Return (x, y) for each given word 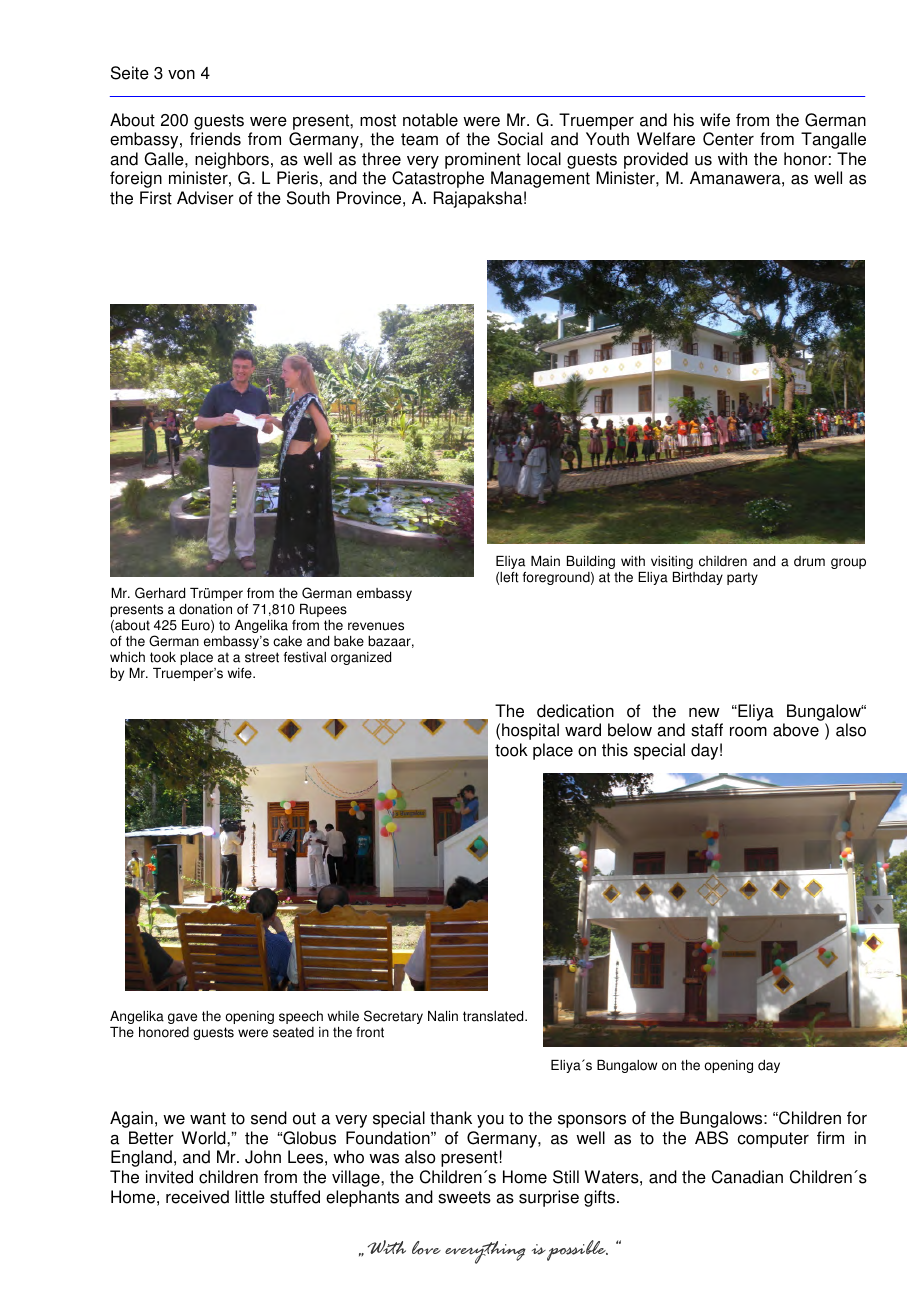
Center (728, 139)
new (704, 713)
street (262, 657)
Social (520, 139)
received (197, 1197)
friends (215, 139)
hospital (530, 731)
